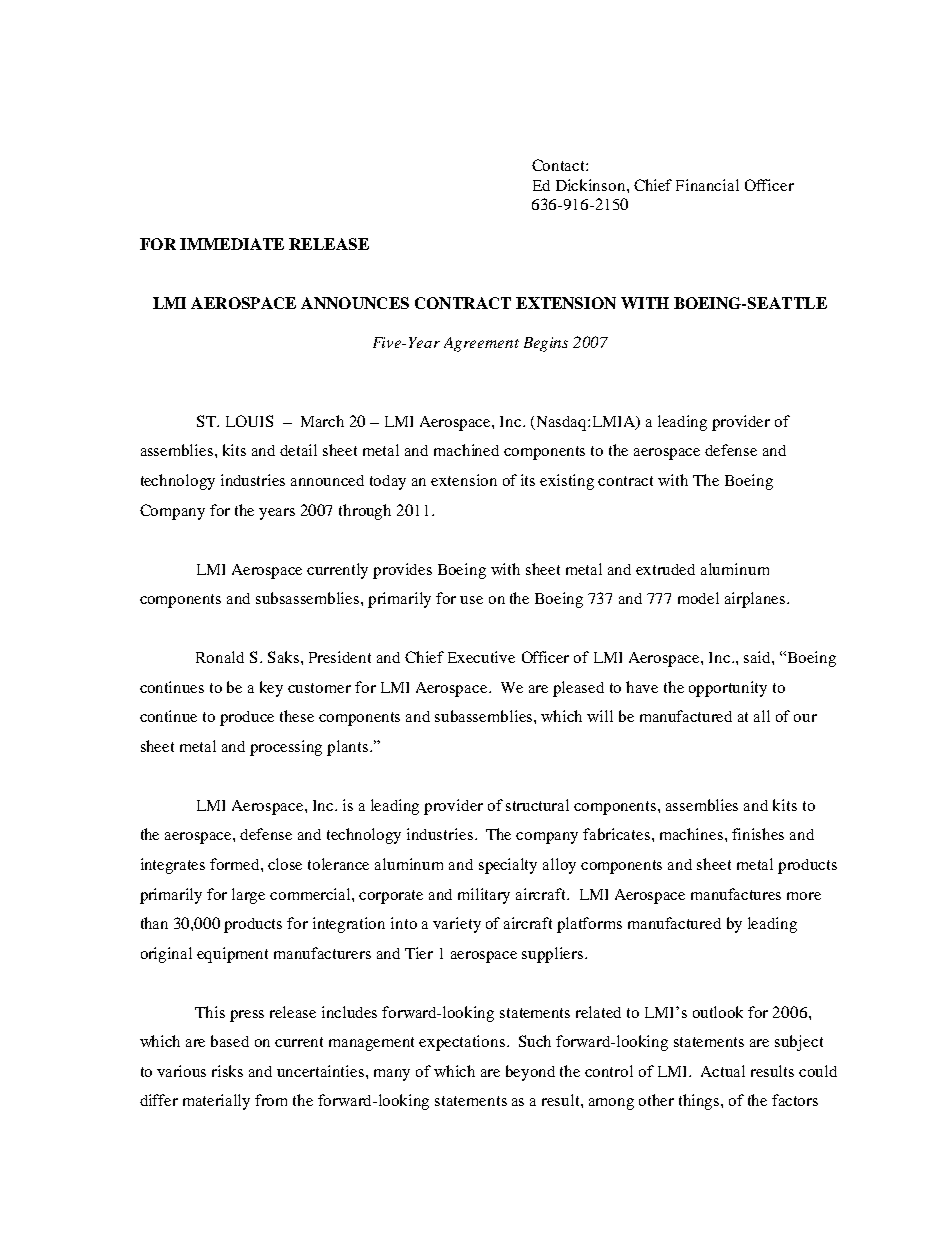 This image has width=952, height=1233. What do you see at coordinates (220, 657) in the image?
I see `Ronald` at bounding box center [220, 657].
